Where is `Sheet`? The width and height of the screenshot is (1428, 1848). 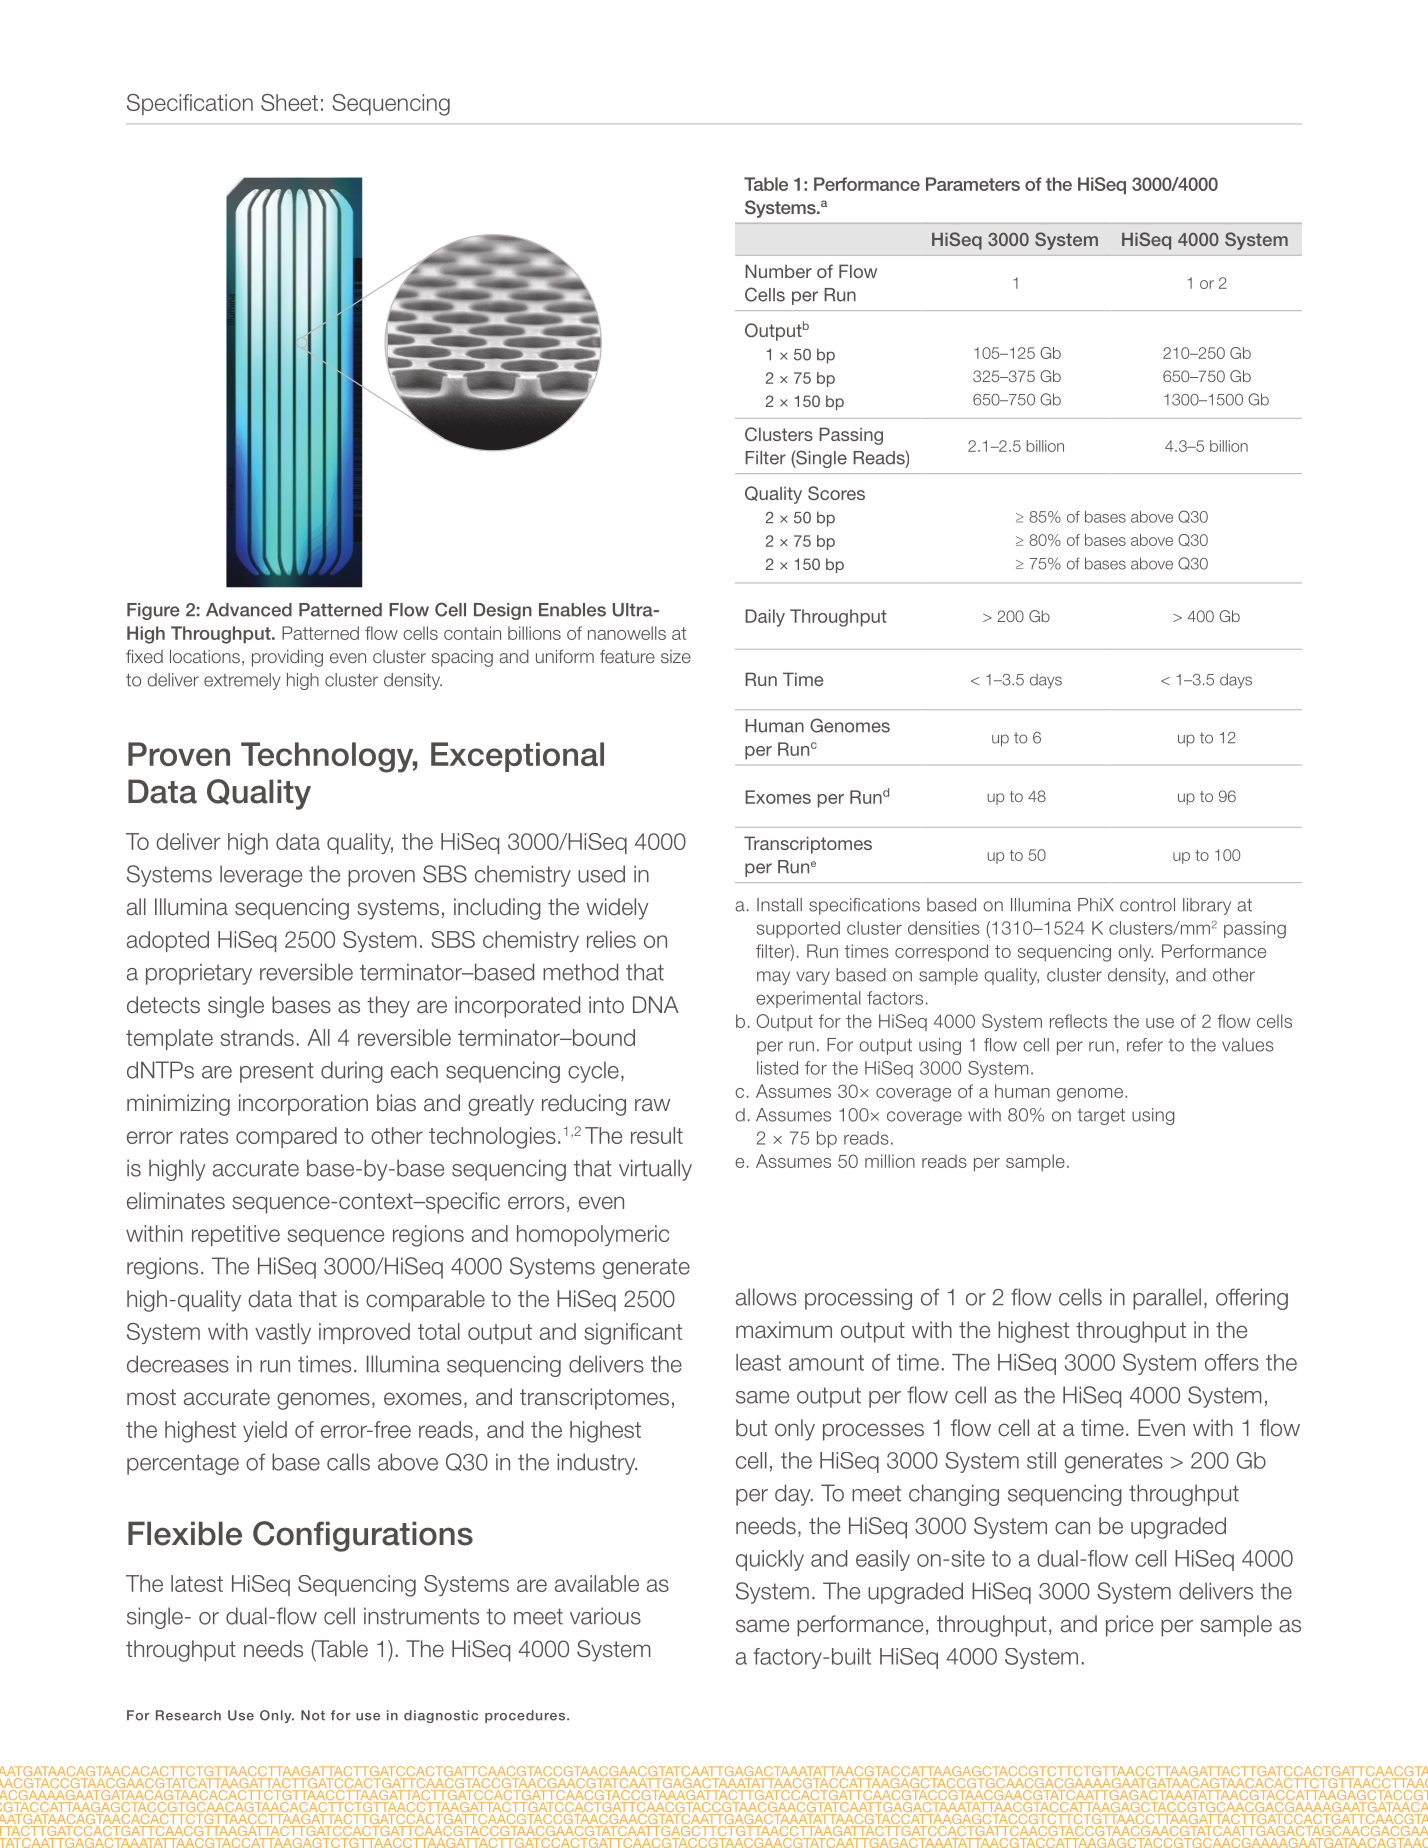
Sheet is located at coordinates (289, 102).
